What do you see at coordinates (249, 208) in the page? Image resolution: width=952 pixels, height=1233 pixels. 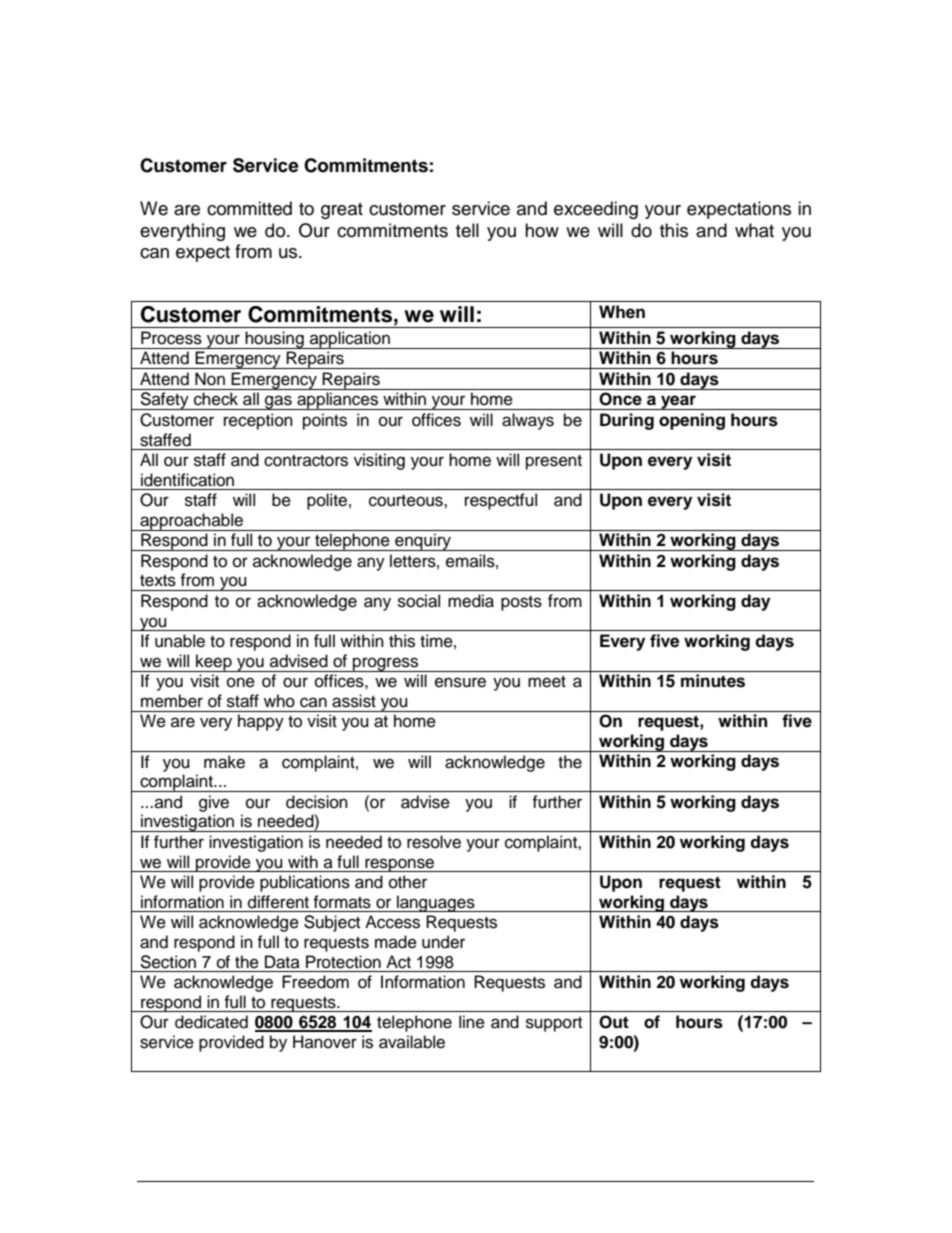 I see `committed` at bounding box center [249, 208].
